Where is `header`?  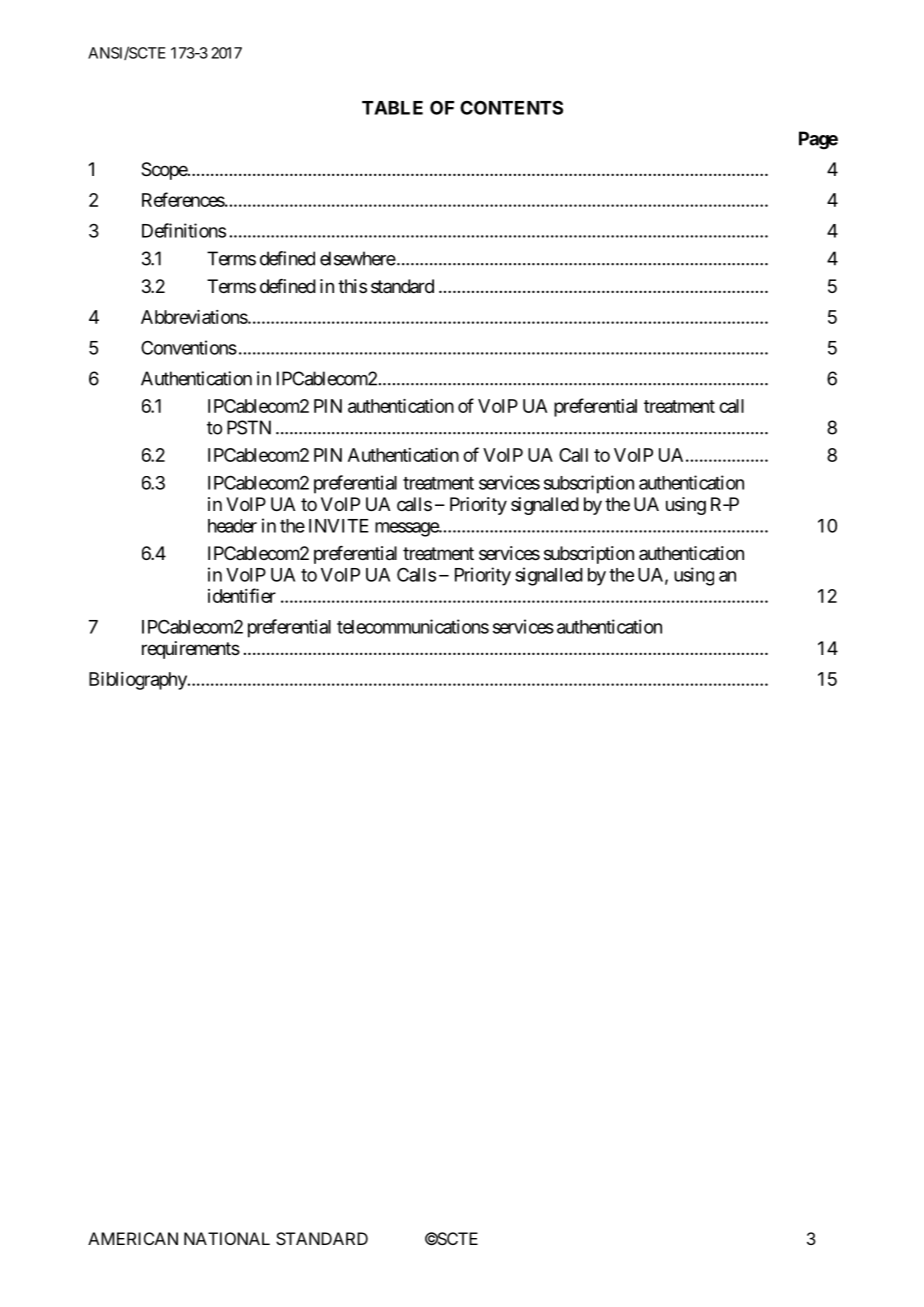
header is located at coordinates (232, 526).
